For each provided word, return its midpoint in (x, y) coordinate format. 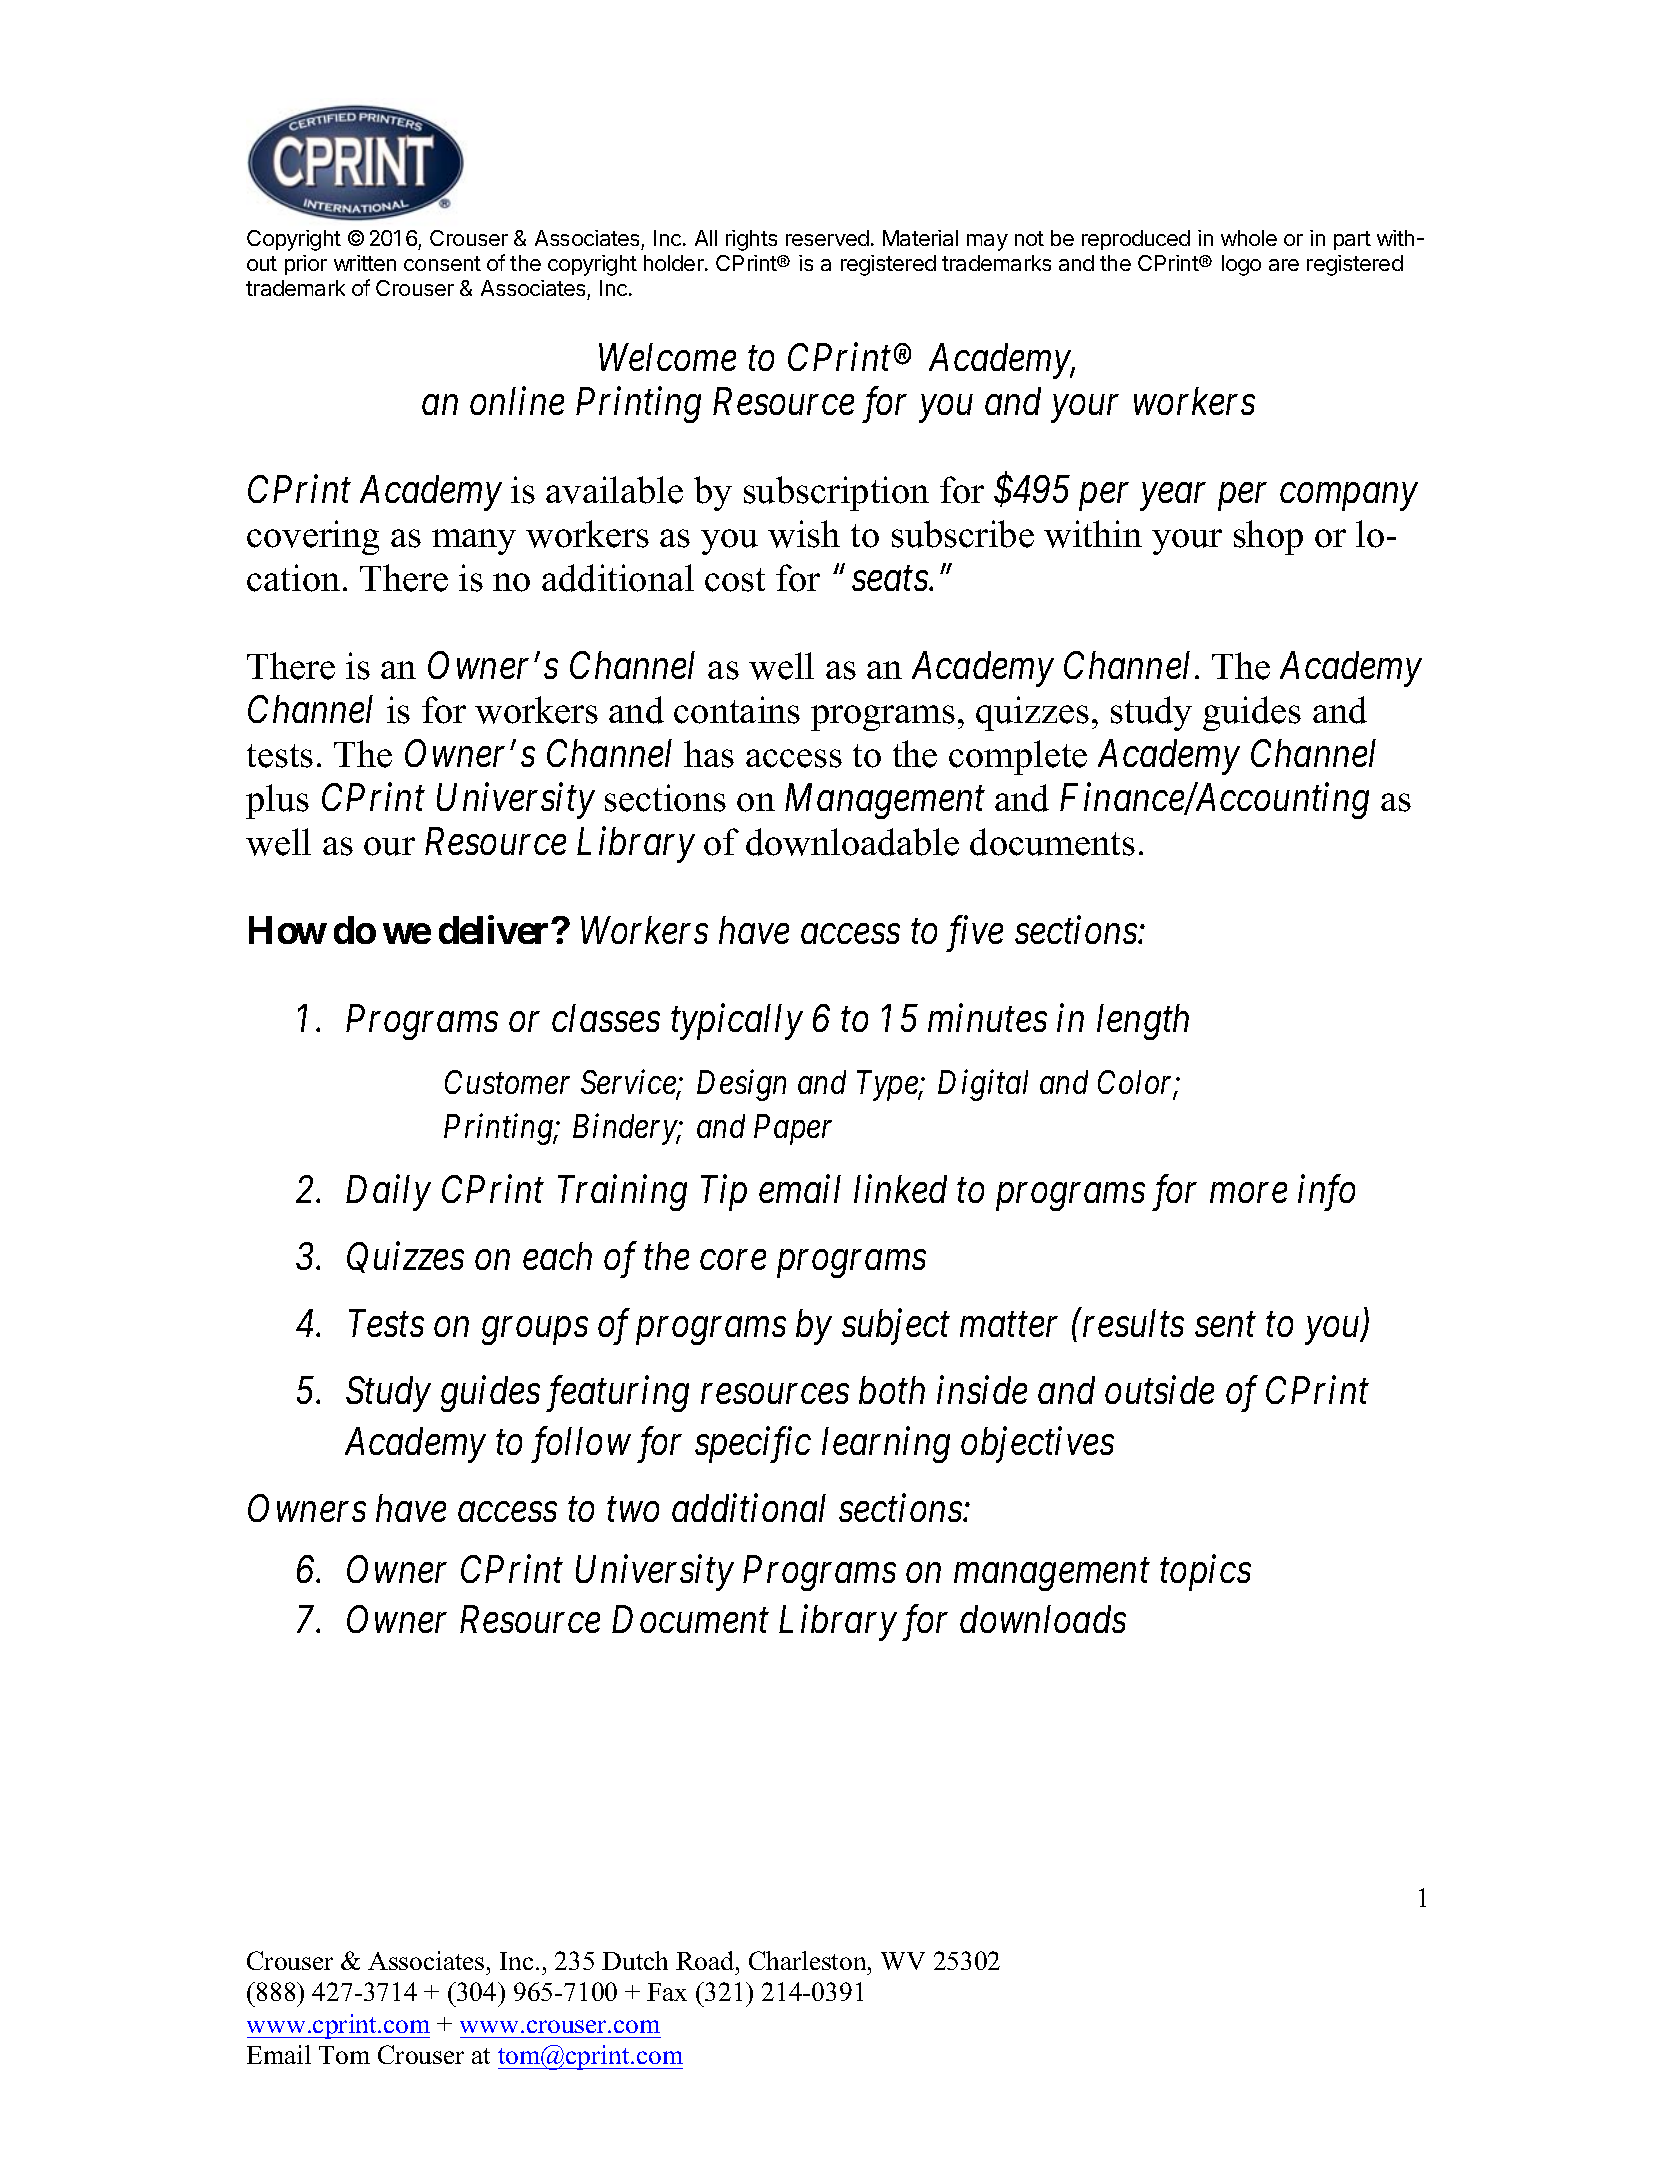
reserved (827, 238)
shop (1268, 537)
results (1133, 1323)
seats (891, 579)
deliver (495, 930)
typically (737, 1022)
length (1143, 1022)
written (365, 263)
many (474, 542)
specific (753, 1445)
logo (1241, 265)
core (733, 1260)
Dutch (635, 1960)
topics (1205, 1573)
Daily (388, 1193)
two (633, 1510)
